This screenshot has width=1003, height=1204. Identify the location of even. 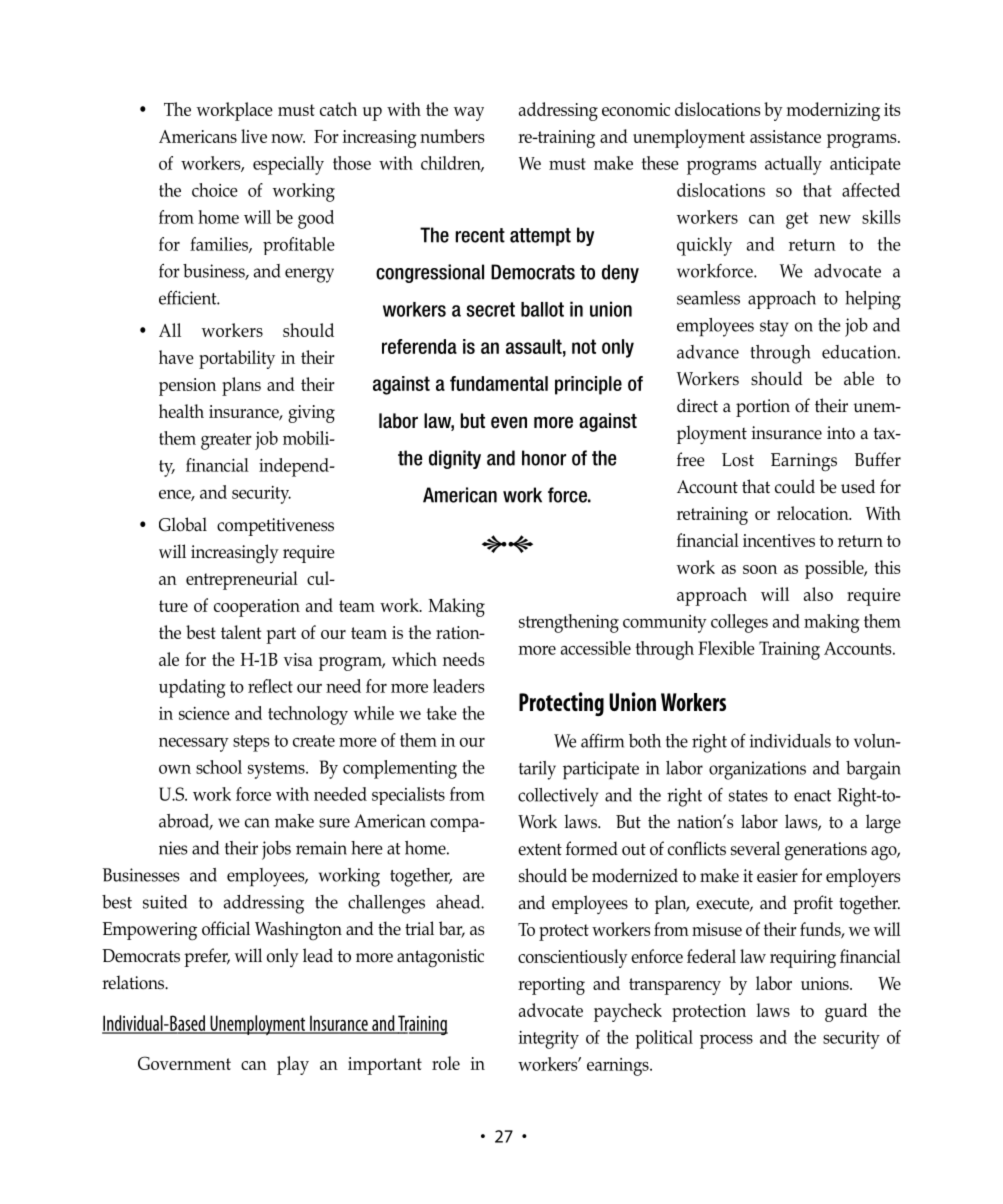
(509, 422).
